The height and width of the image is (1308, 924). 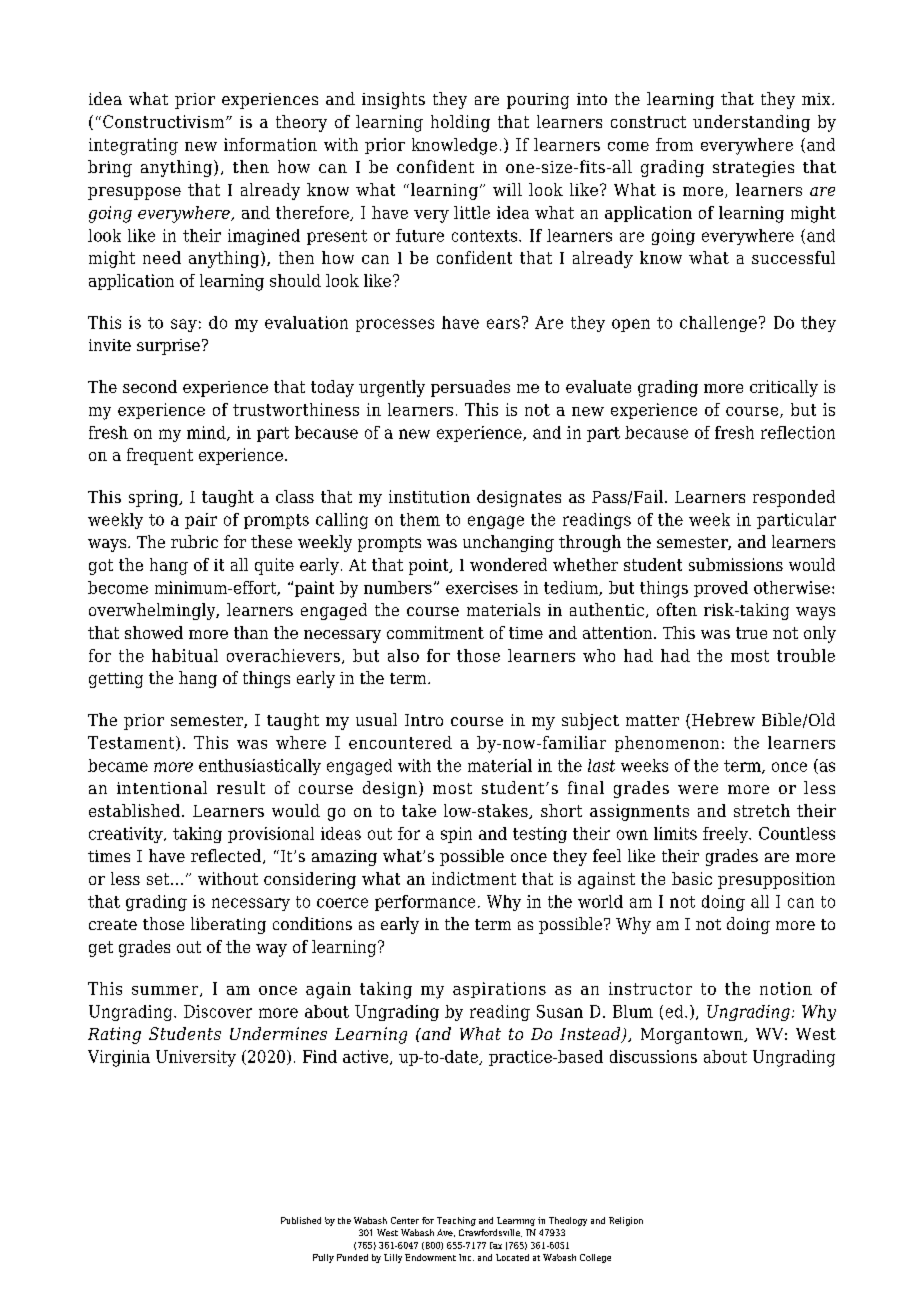 What do you see at coordinates (460, 123) in the image?
I see `holding` at bounding box center [460, 123].
